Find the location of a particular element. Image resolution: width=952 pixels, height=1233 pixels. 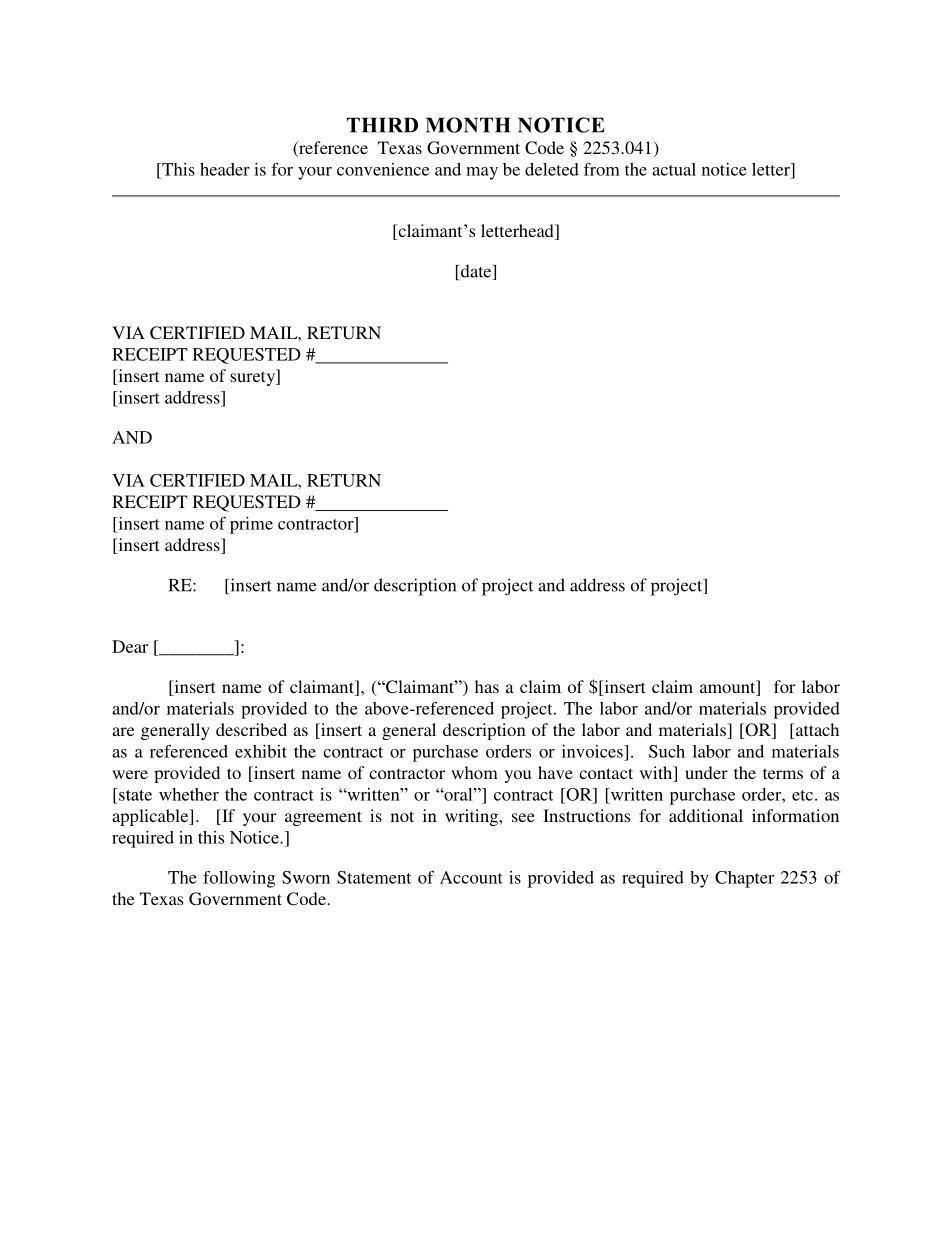

following is located at coordinates (239, 879).
